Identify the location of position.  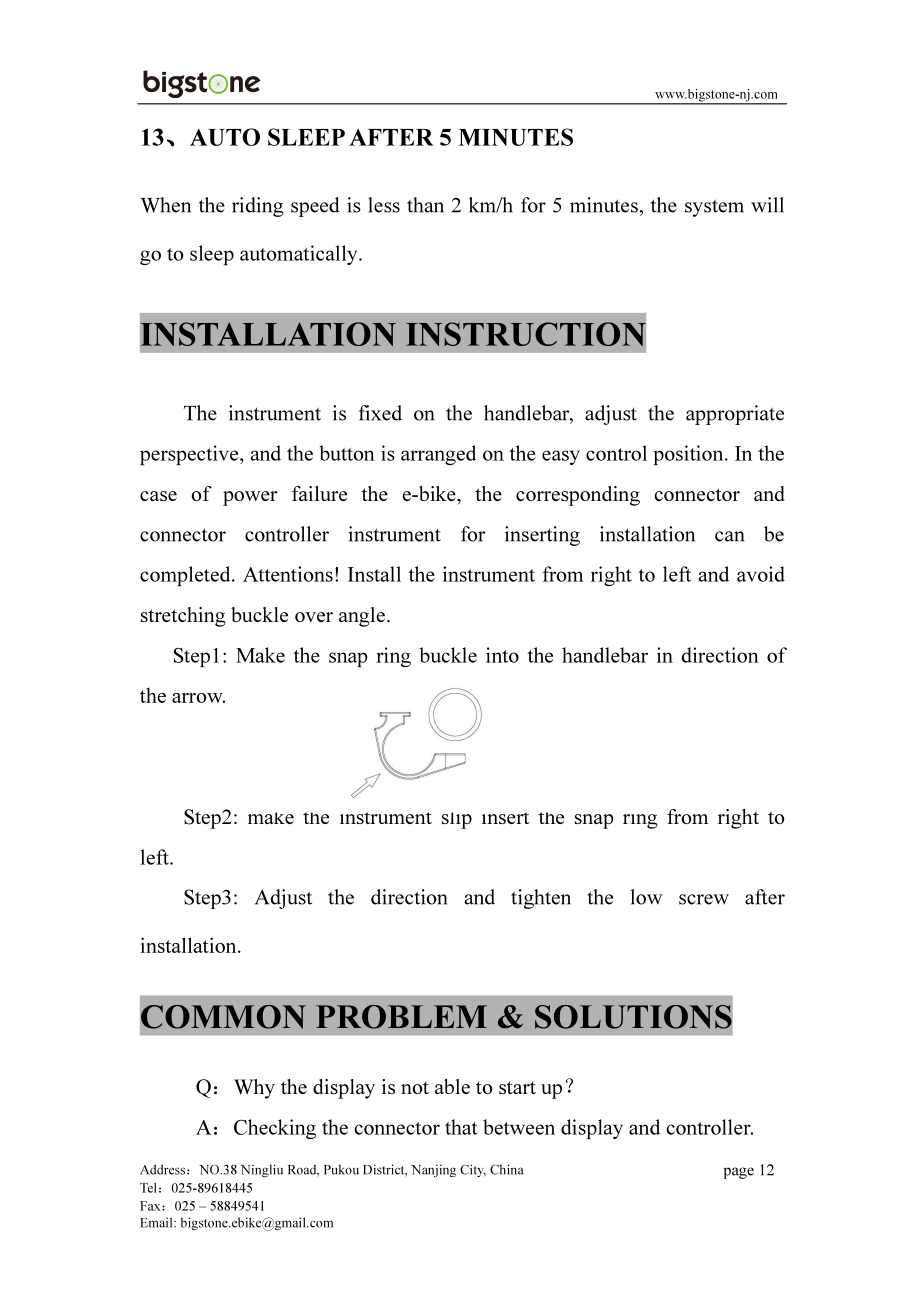
(689, 455).
